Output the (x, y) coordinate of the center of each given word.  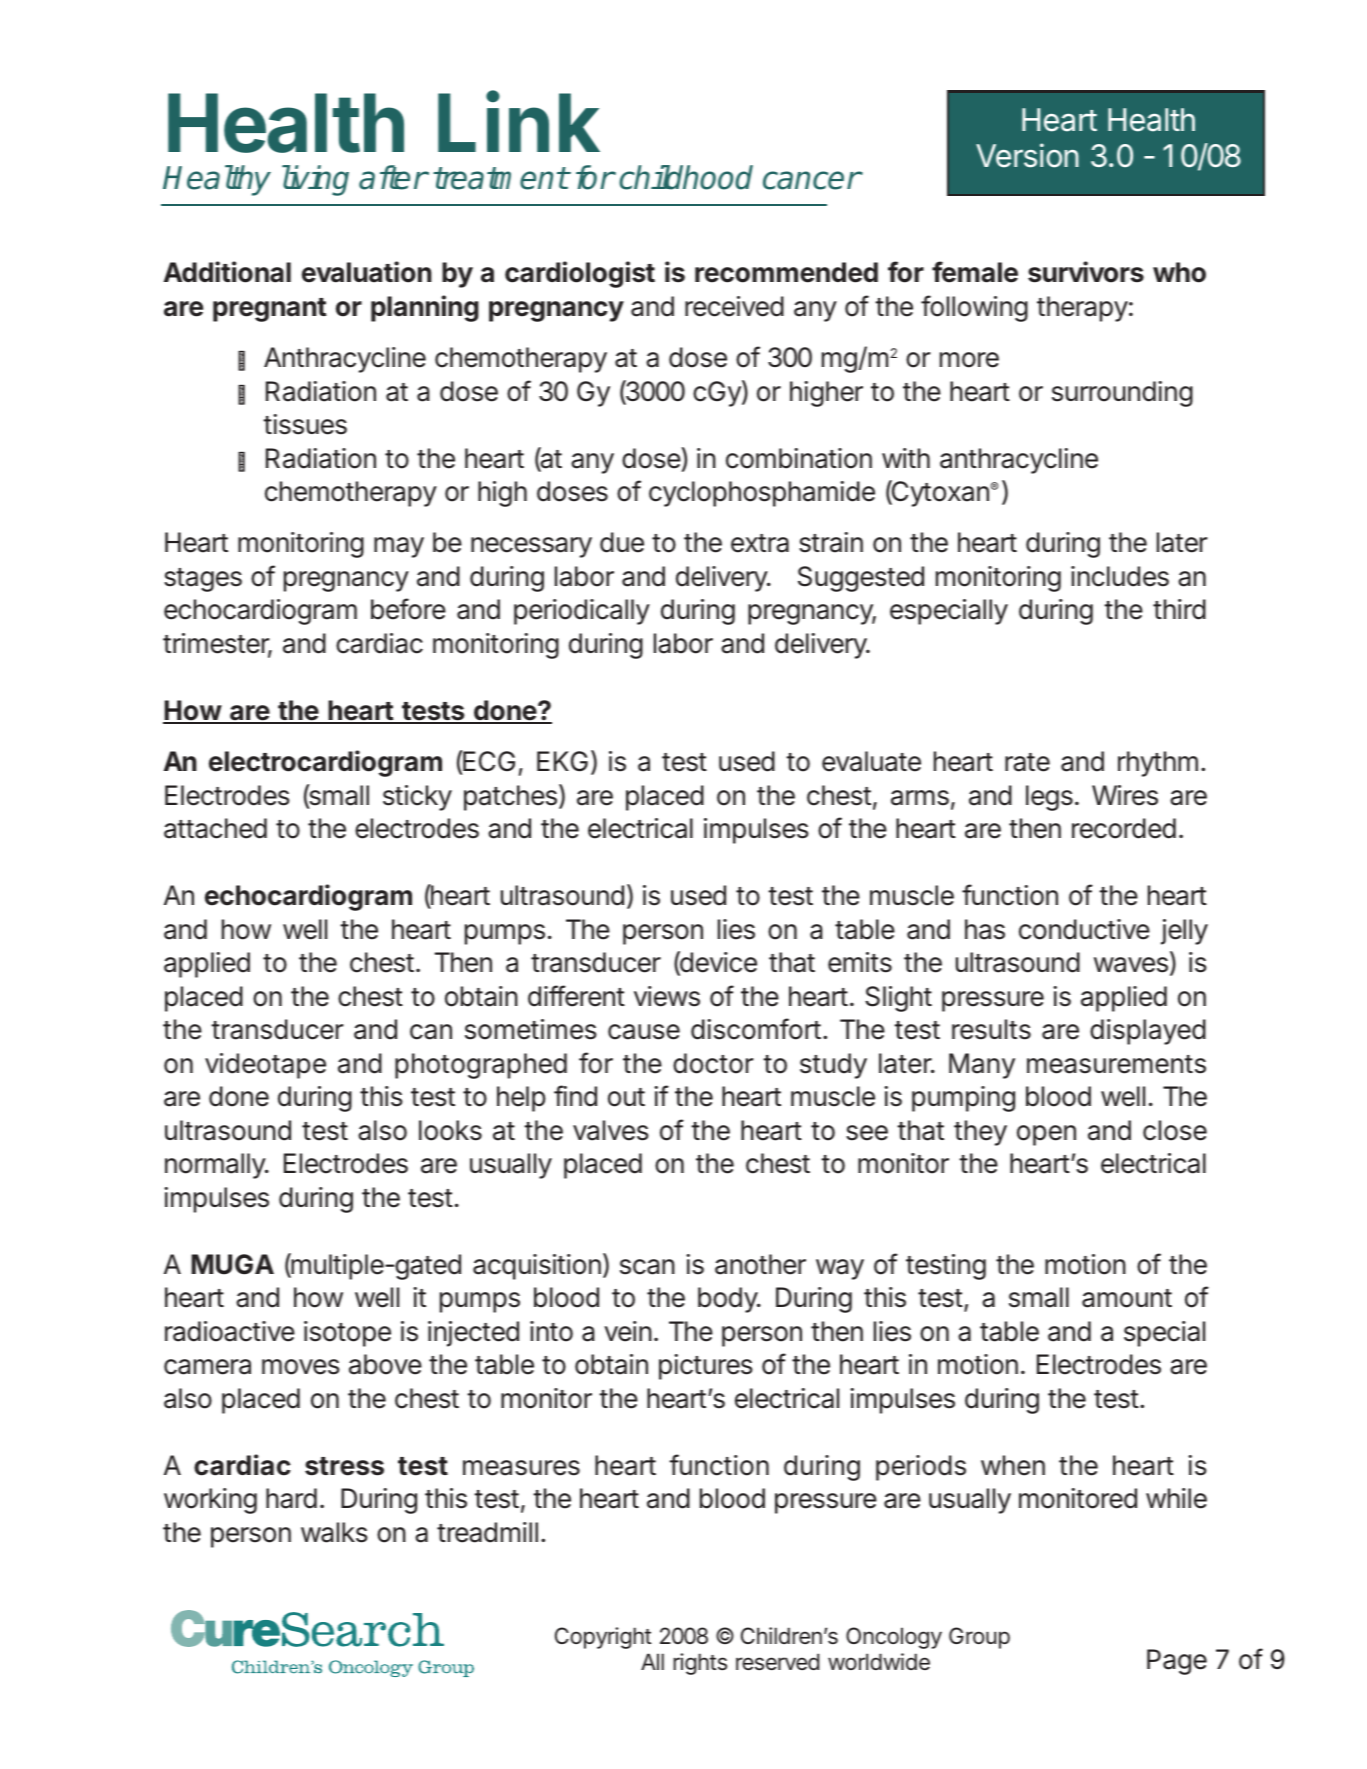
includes (1120, 576)
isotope (347, 1334)
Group (979, 1638)
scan (647, 1267)
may (399, 547)
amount (1127, 1298)
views (667, 996)
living (315, 180)
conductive (1084, 929)
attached (215, 828)
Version (1027, 155)
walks (334, 1532)
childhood (686, 177)
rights (700, 1664)
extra (760, 543)
